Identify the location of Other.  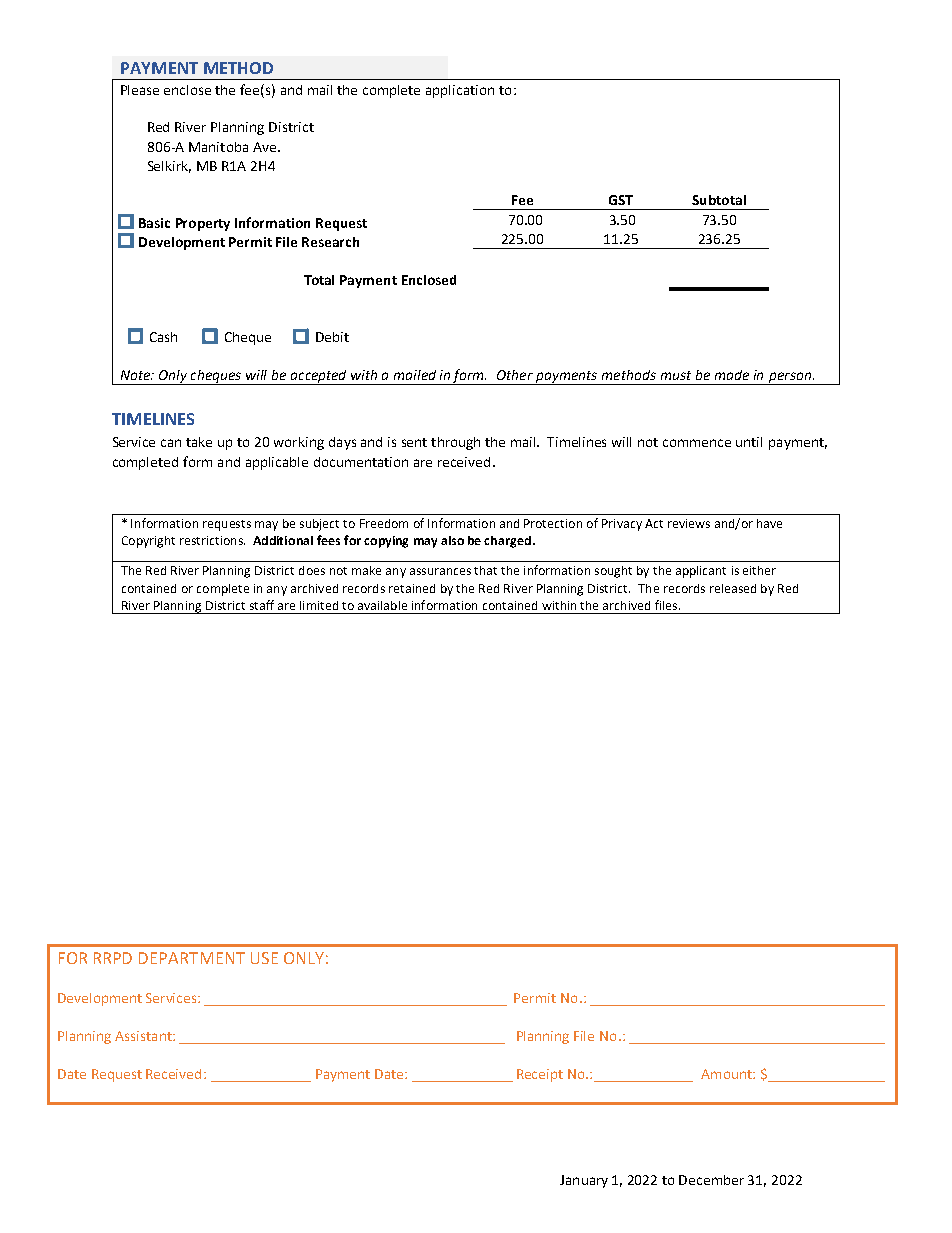
(515, 375).
